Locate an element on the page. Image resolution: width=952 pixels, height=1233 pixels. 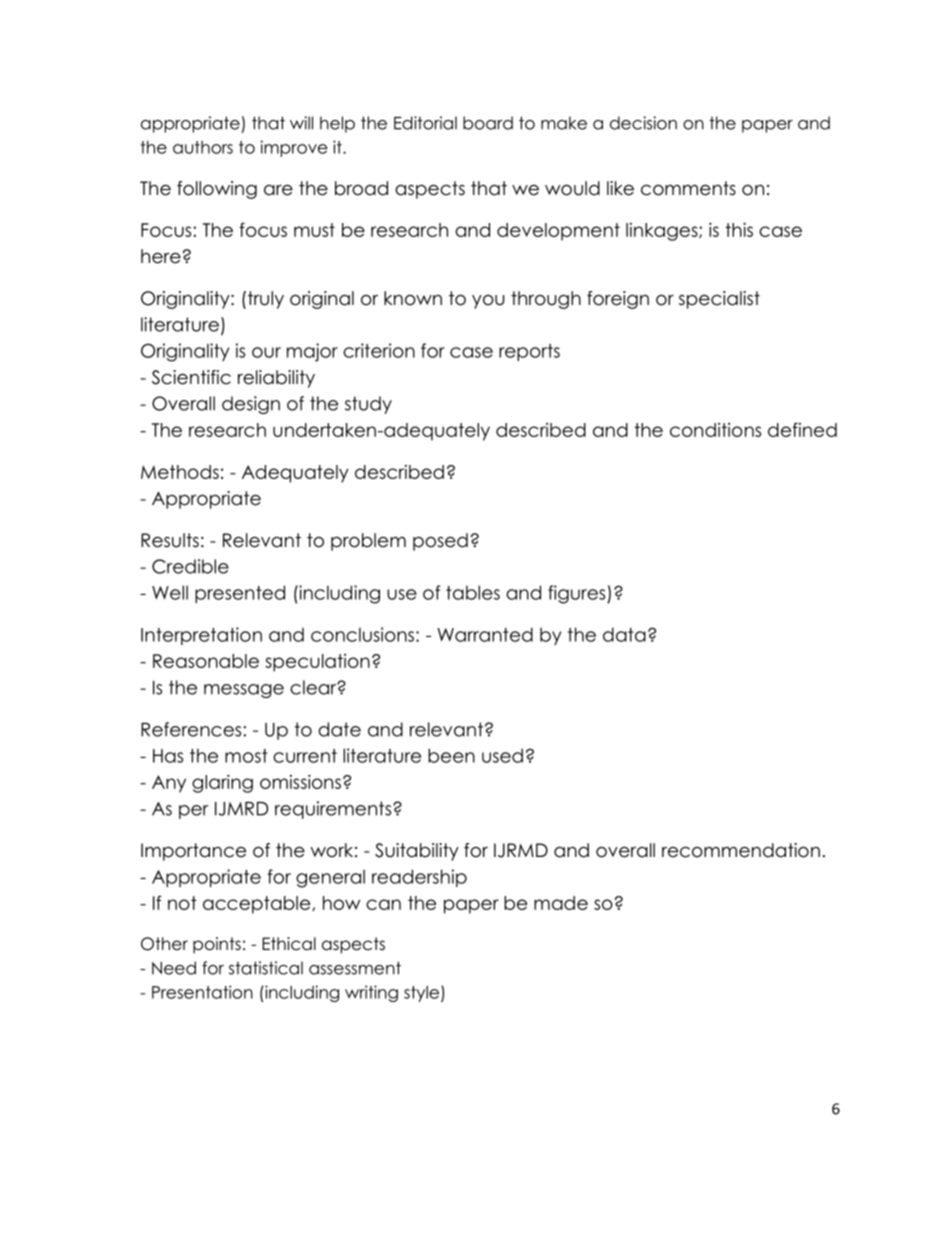
posed is located at coordinates (440, 542).
